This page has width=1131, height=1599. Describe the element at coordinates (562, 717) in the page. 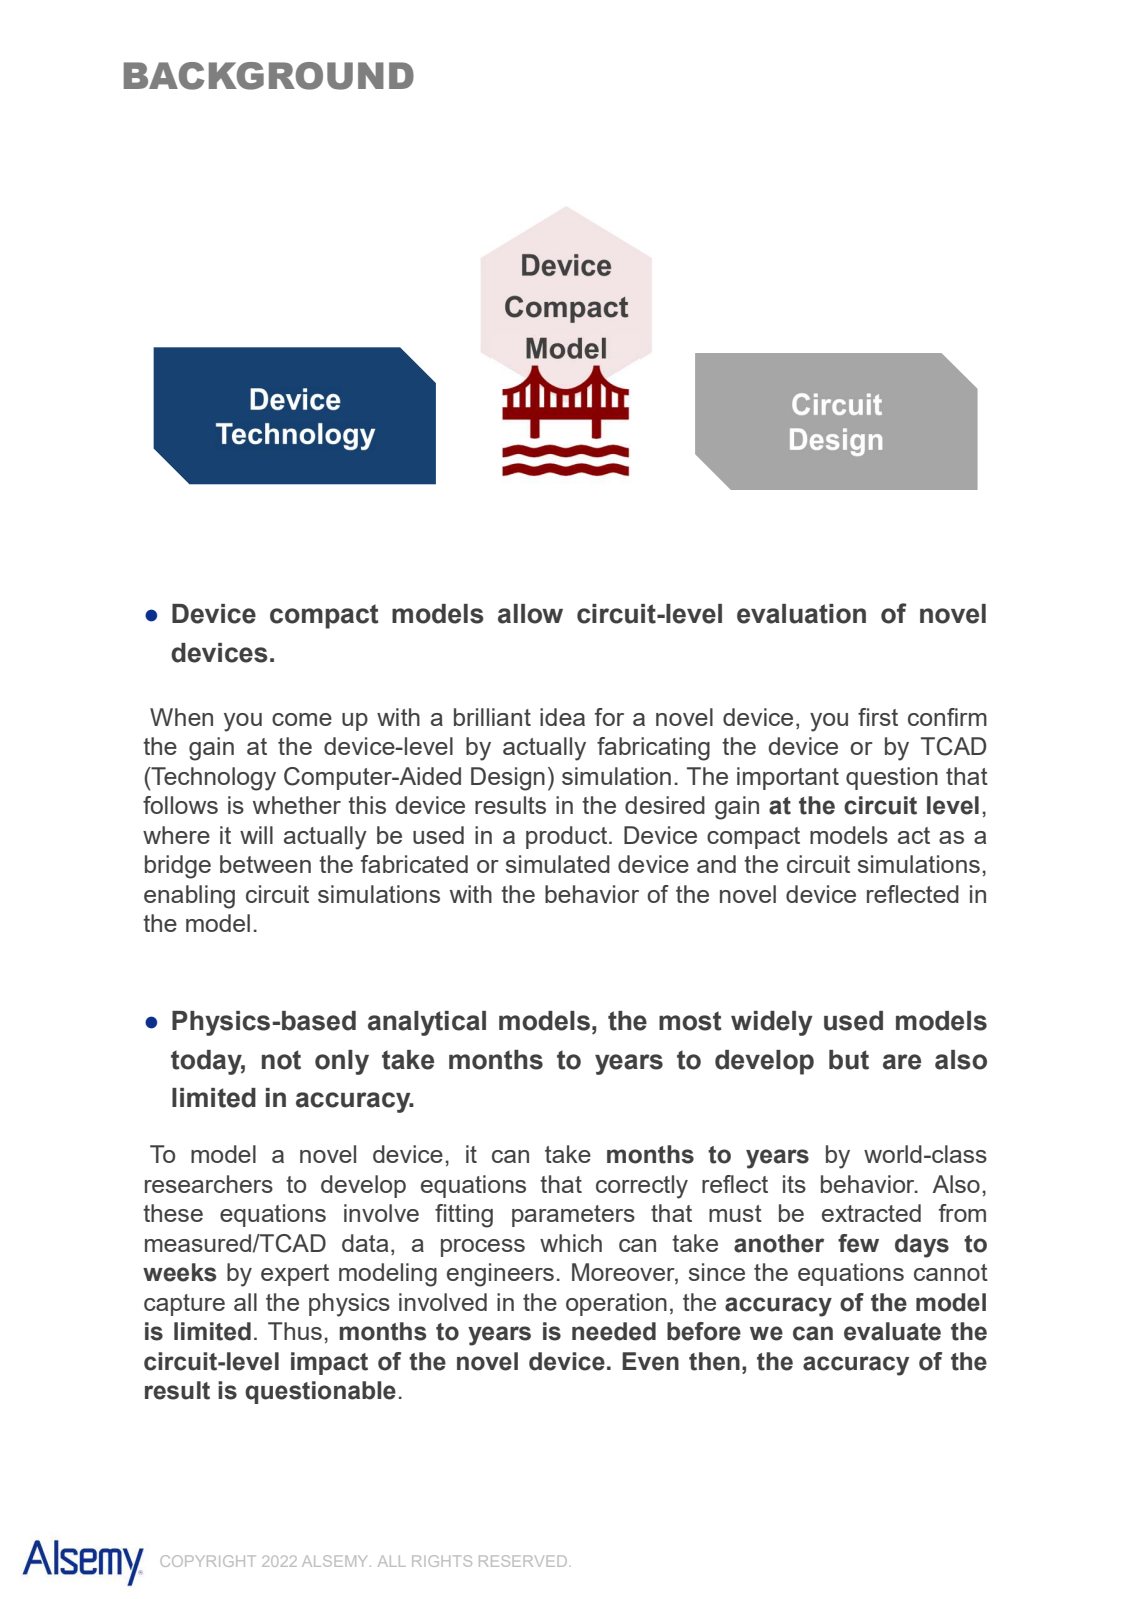

I see `idea` at that location.
